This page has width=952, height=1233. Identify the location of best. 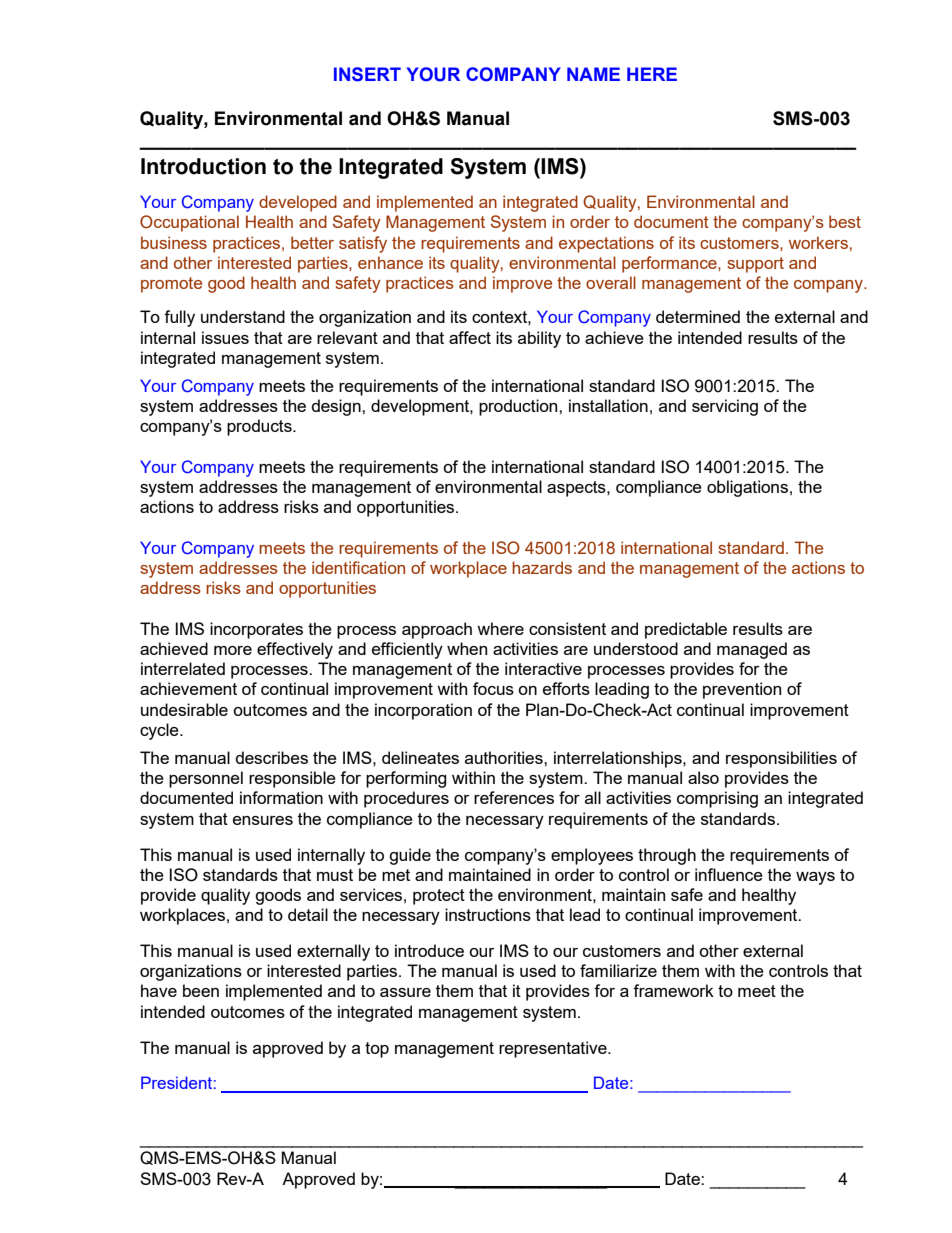
(845, 221).
